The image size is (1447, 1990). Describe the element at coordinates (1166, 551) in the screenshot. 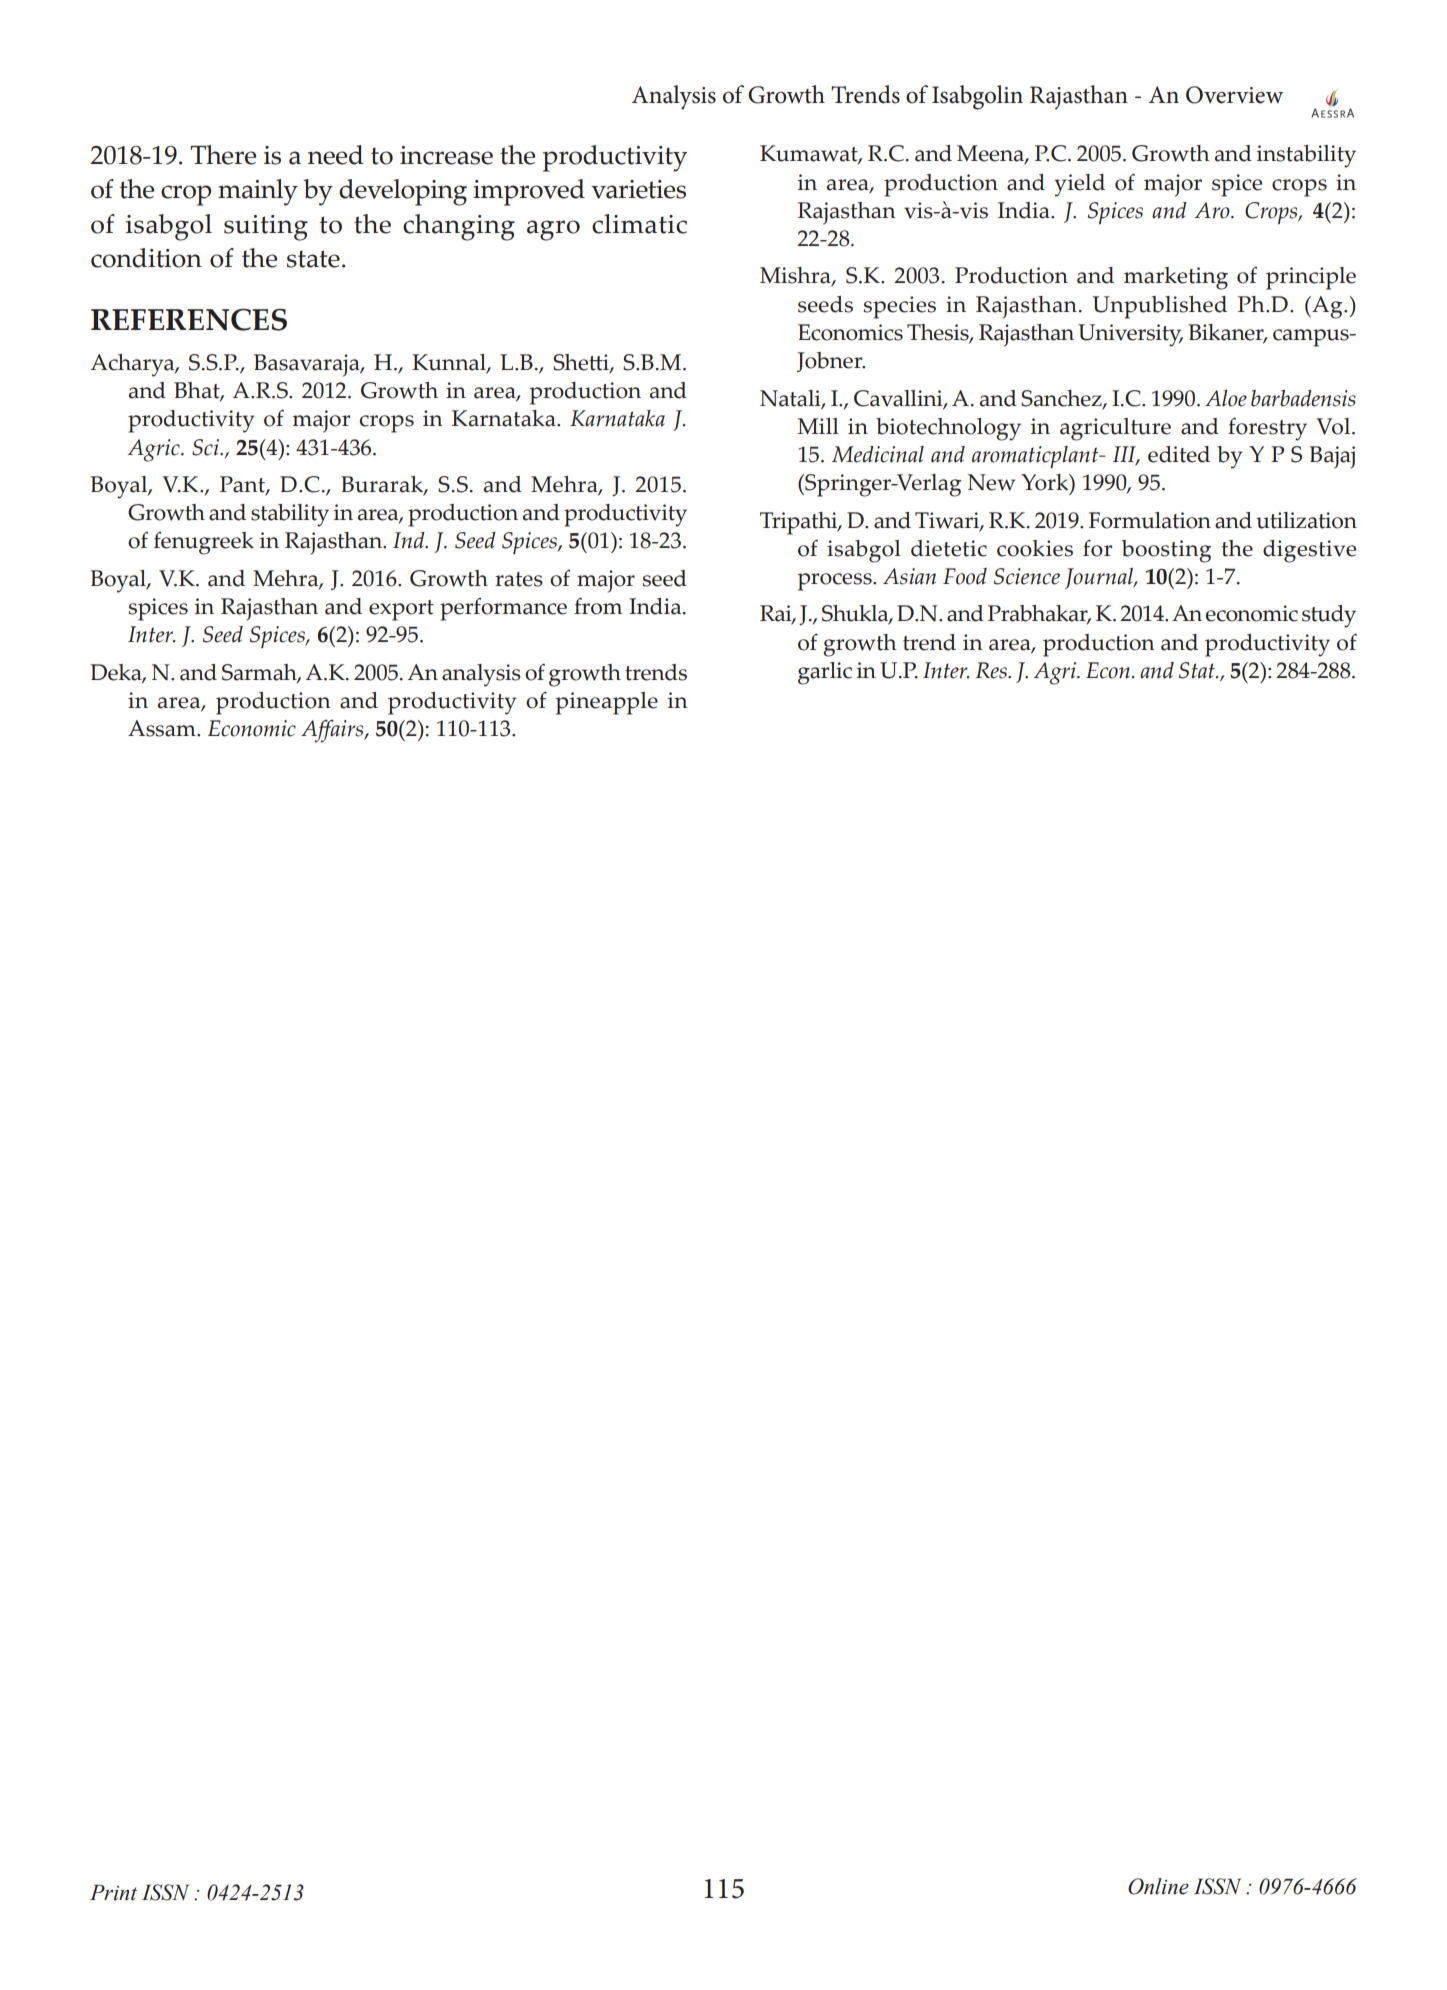

I see `boosting` at that location.
